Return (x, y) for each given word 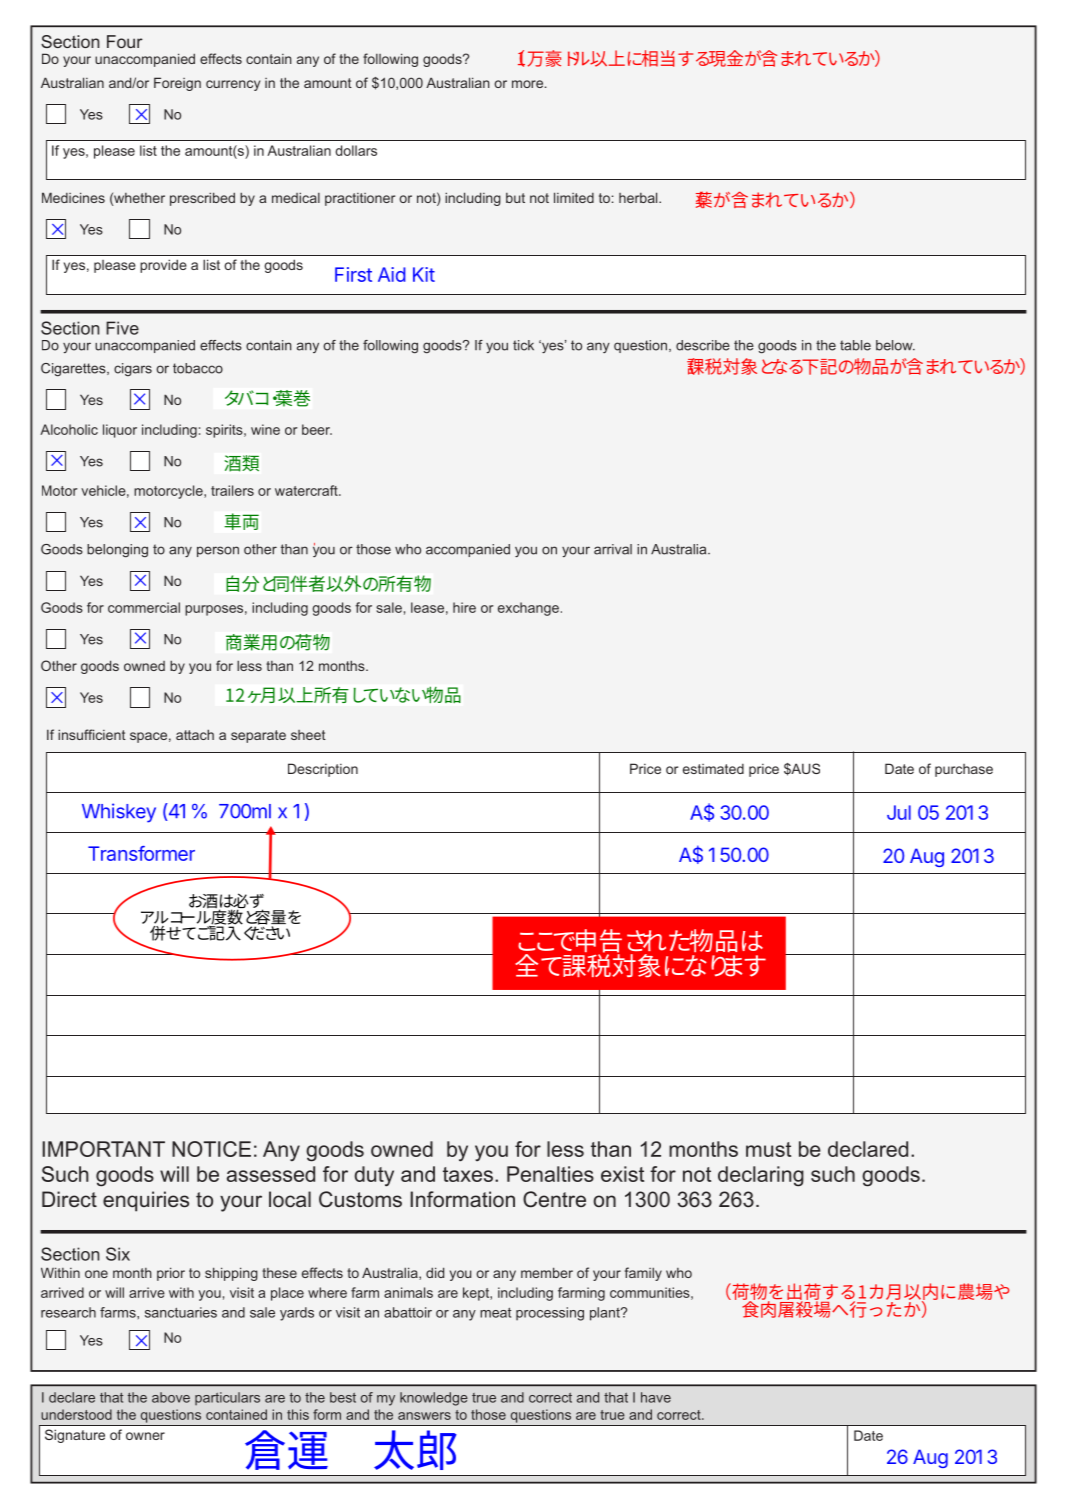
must (768, 1149)
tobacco (198, 368)
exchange (528, 609)
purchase (964, 770)
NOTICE (211, 1149)
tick (523, 345)
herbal (639, 197)
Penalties (550, 1174)
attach (195, 734)
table (855, 345)
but (515, 198)
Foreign (177, 84)
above (171, 1397)
